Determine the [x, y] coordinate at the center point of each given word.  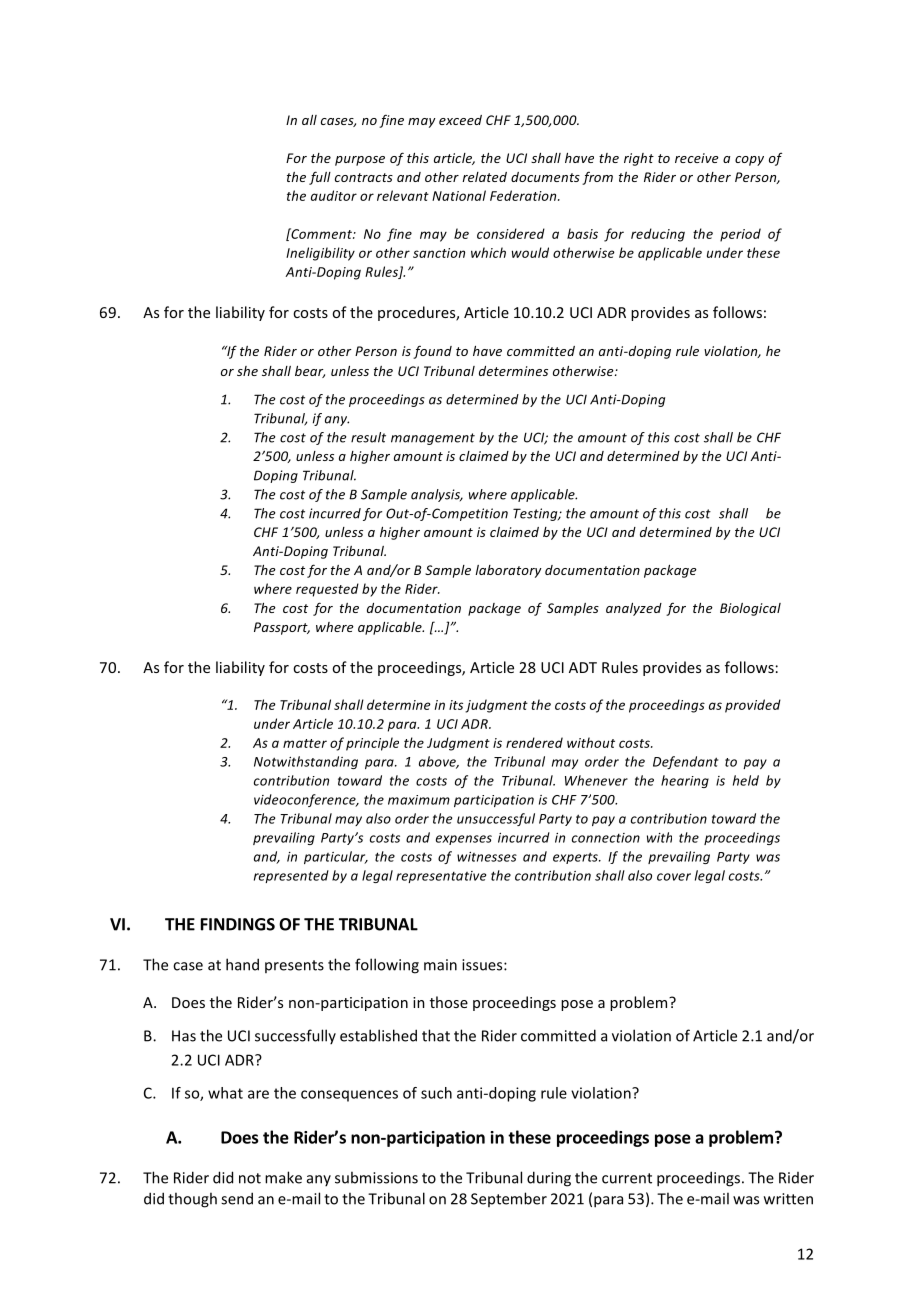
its [456, 705]
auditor [334, 195]
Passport [282, 628]
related [484, 177]
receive [697, 158]
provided [753, 706]
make [283, 1177]
